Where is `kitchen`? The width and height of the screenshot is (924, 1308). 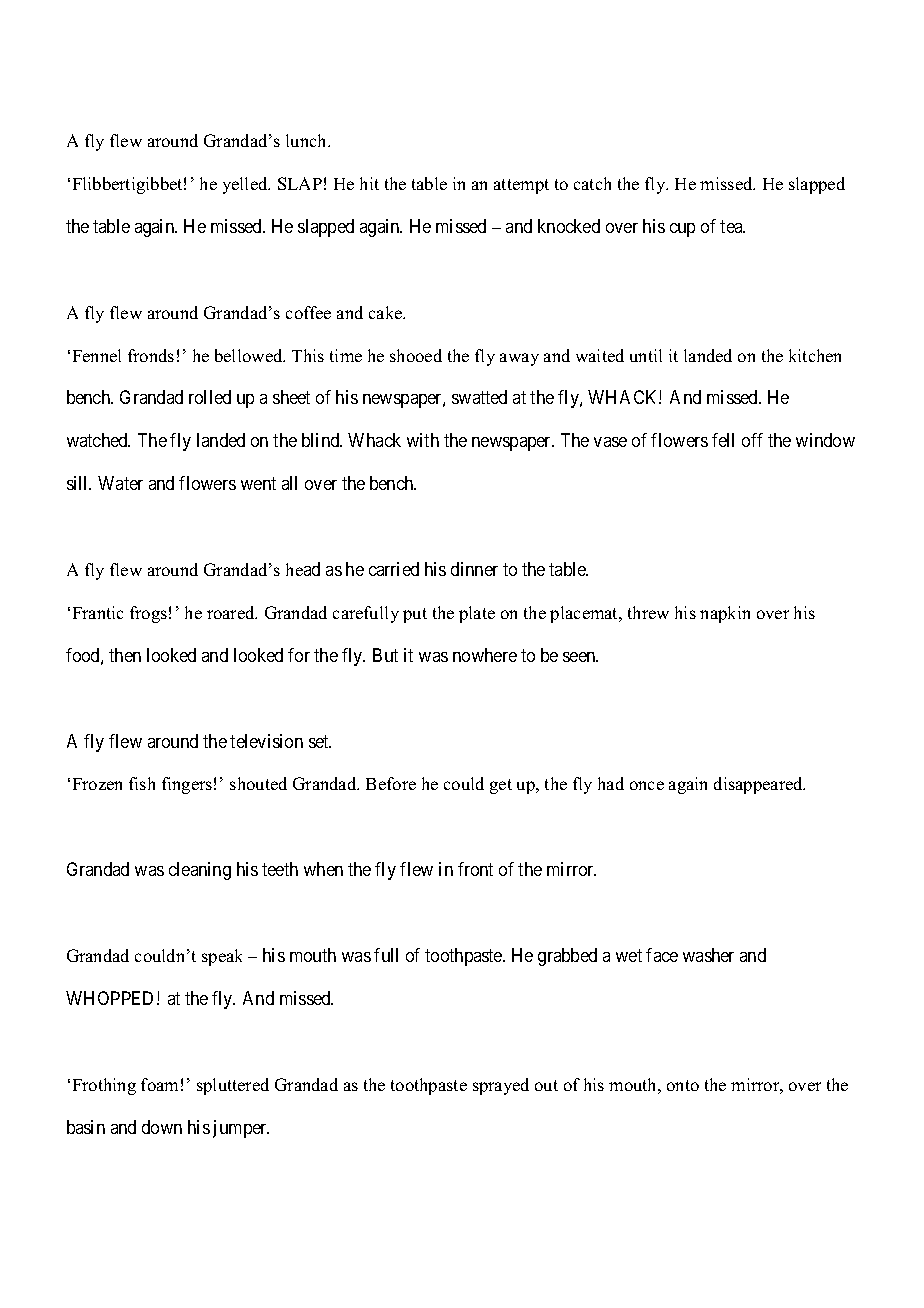
kitchen is located at coordinates (815, 355).
